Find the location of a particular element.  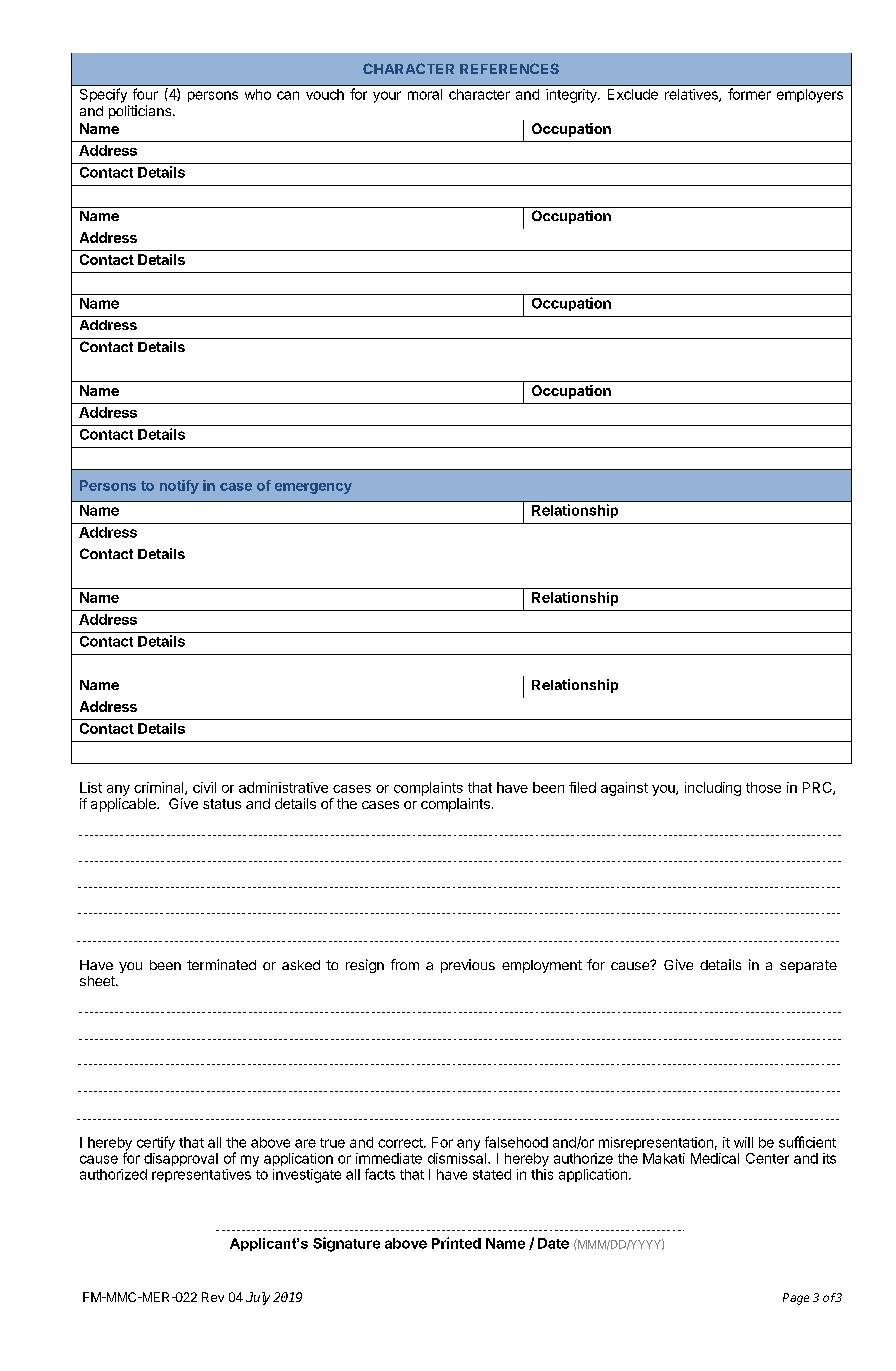

civil is located at coordinates (204, 787).
